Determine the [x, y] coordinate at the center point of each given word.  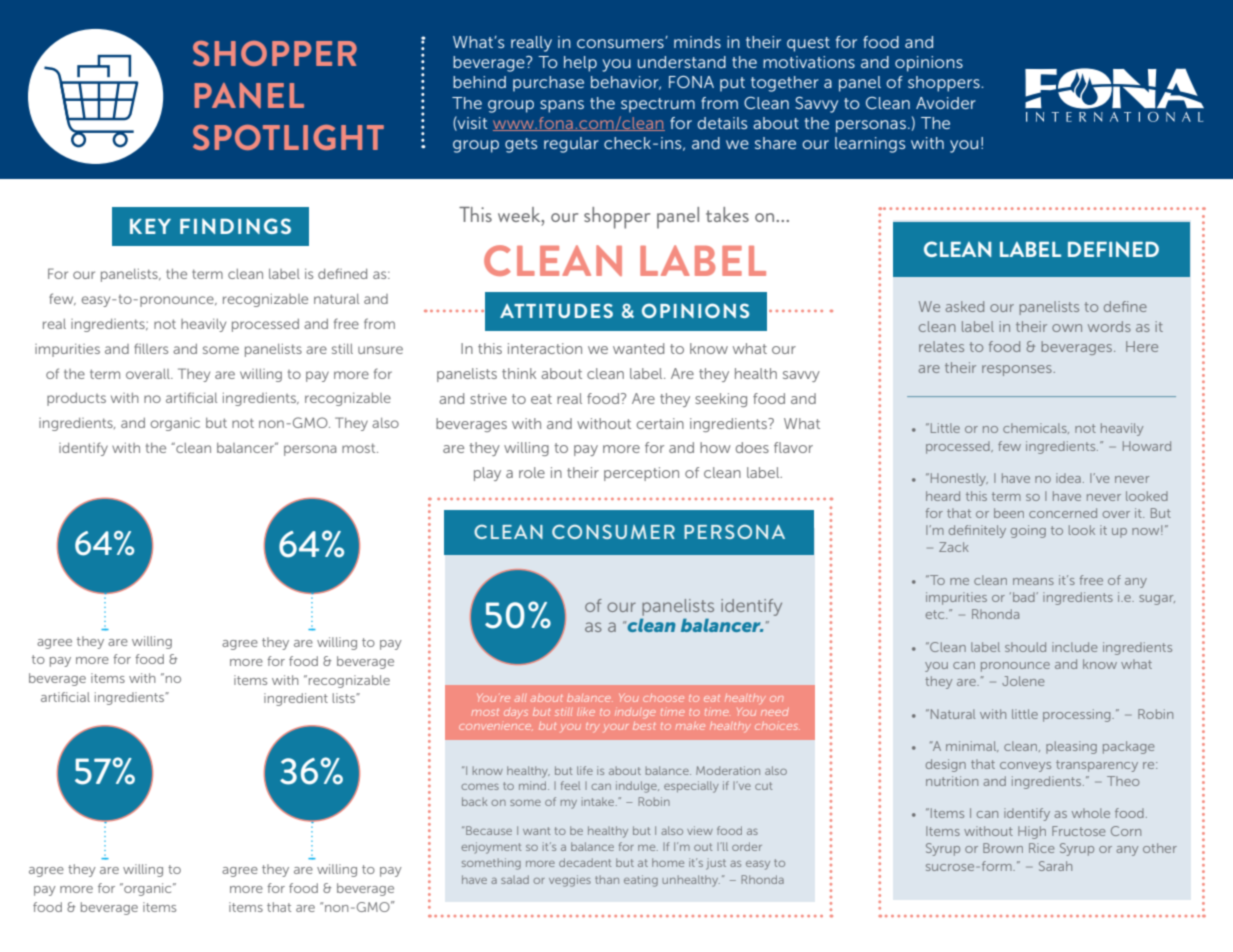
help [580, 64]
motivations [809, 62]
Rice [1041, 848]
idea [1068, 478]
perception [641, 474]
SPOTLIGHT [288, 137]
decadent [585, 862]
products [76, 399]
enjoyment [491, 848]
